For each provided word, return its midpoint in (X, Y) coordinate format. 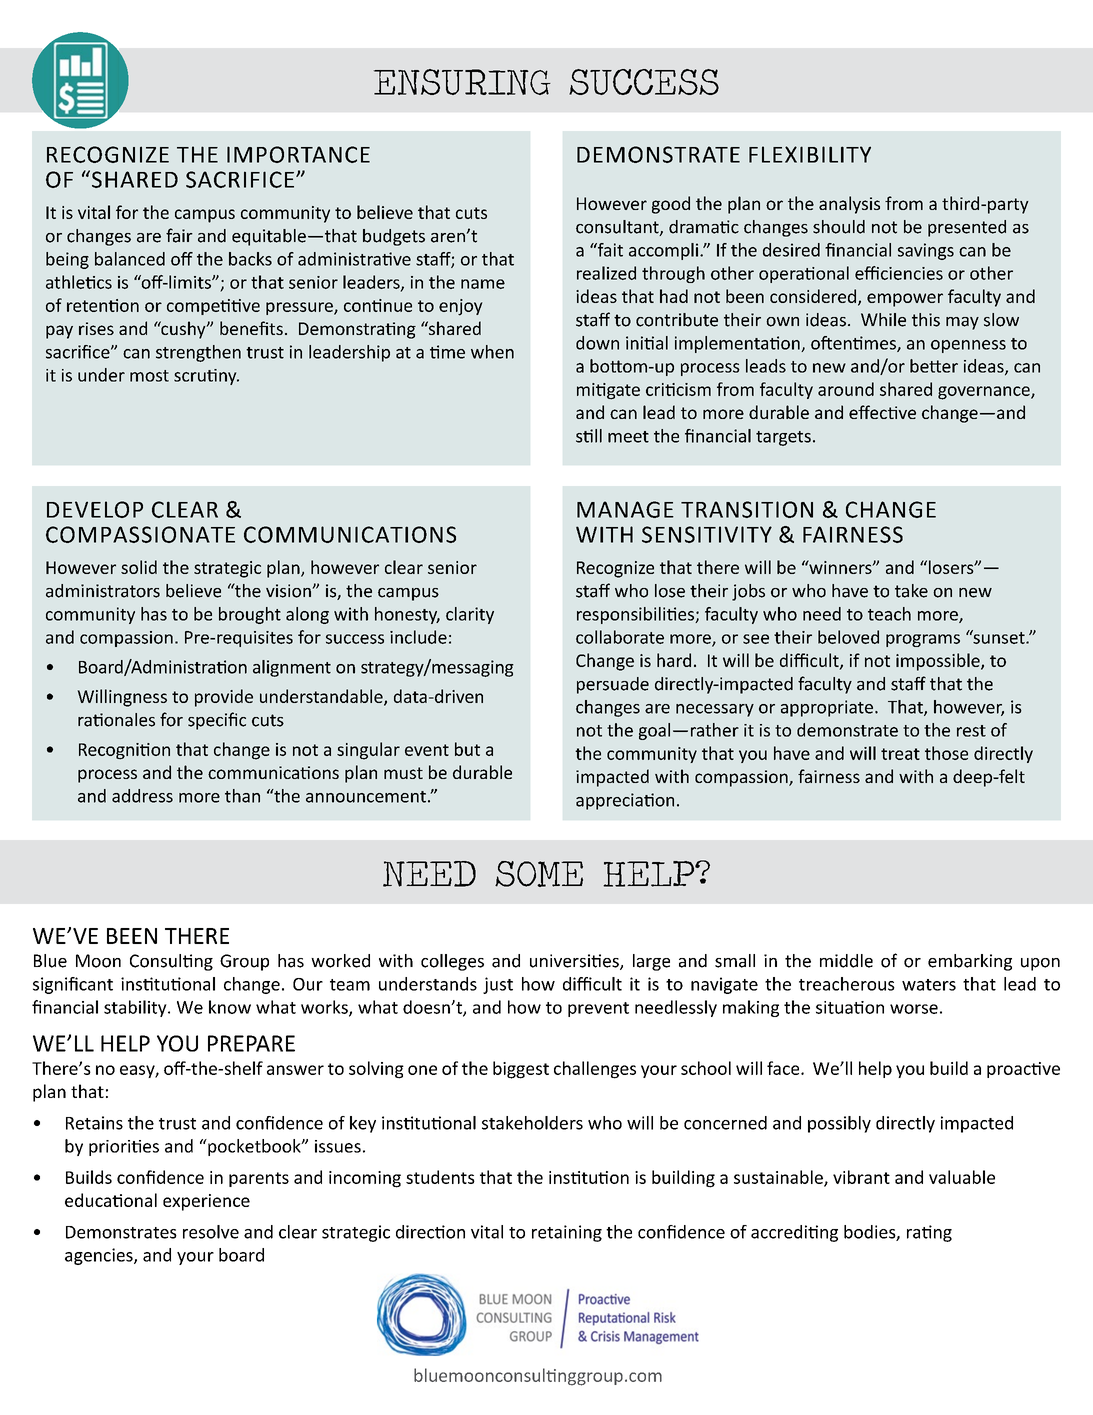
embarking (970, 962)
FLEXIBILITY (810, 154)
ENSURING (462, 82)
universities (575, 962)
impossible (939, 662)
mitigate (608, 391)
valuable (962, 1177)
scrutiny (206, 377)
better (934, 366)
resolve (211, 1232)
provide (224, 698)
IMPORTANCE (298, 154)
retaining (567, 1233)
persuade (613, 685)
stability (136, 1008)
